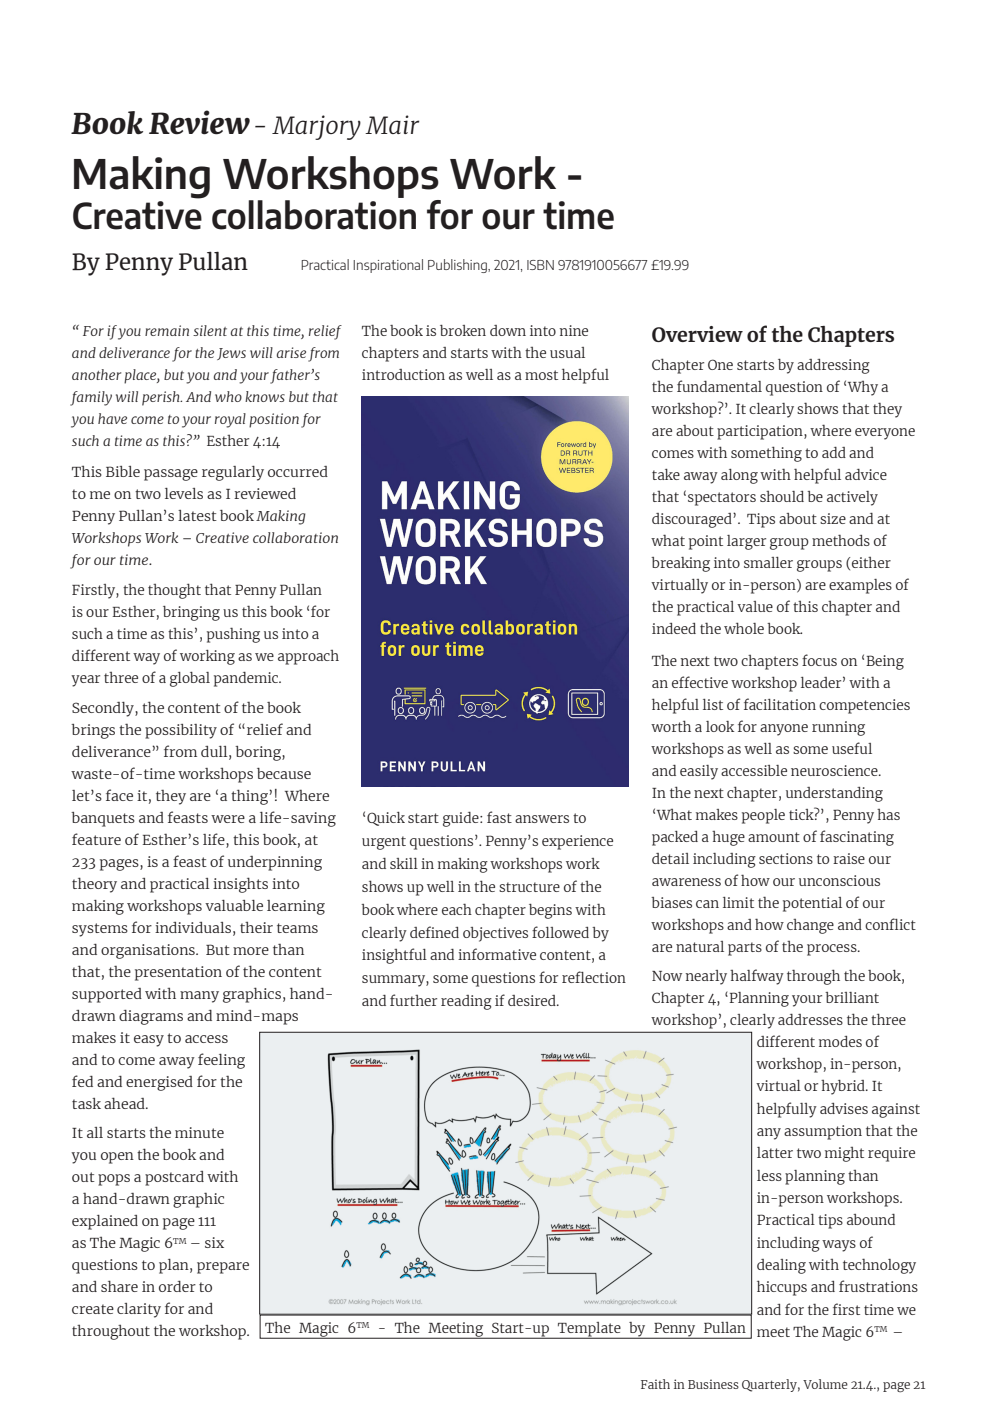 The width and height of the screenshot is (1008, 1425). Describe the element at coordinates (499, 817) in the screenshot. I see `fast` at that location.
